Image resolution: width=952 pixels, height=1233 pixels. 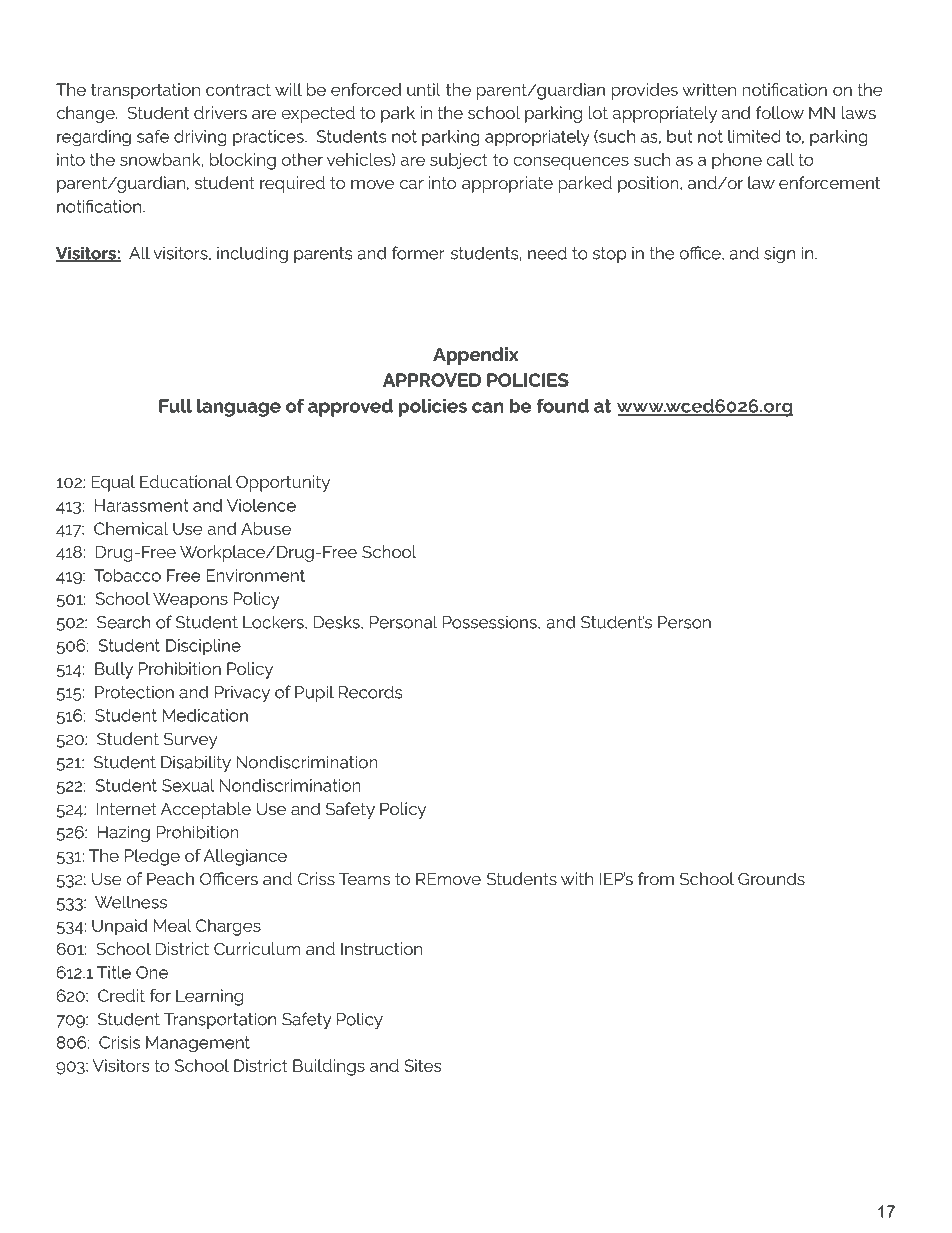 I want to click on Grounds, so click(x=771, y=878).
